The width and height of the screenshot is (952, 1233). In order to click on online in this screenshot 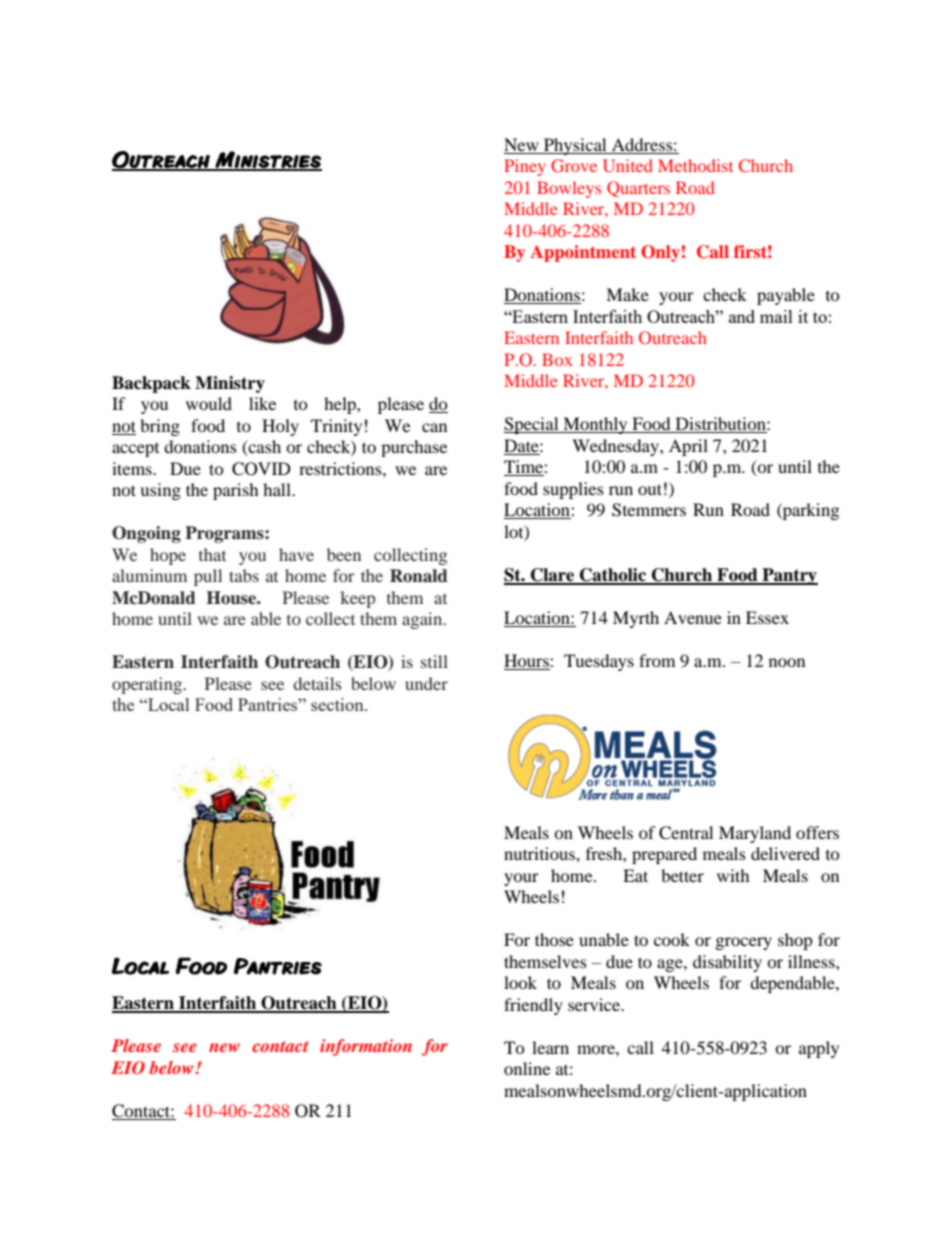, I will do `click(527, 1068)`.
